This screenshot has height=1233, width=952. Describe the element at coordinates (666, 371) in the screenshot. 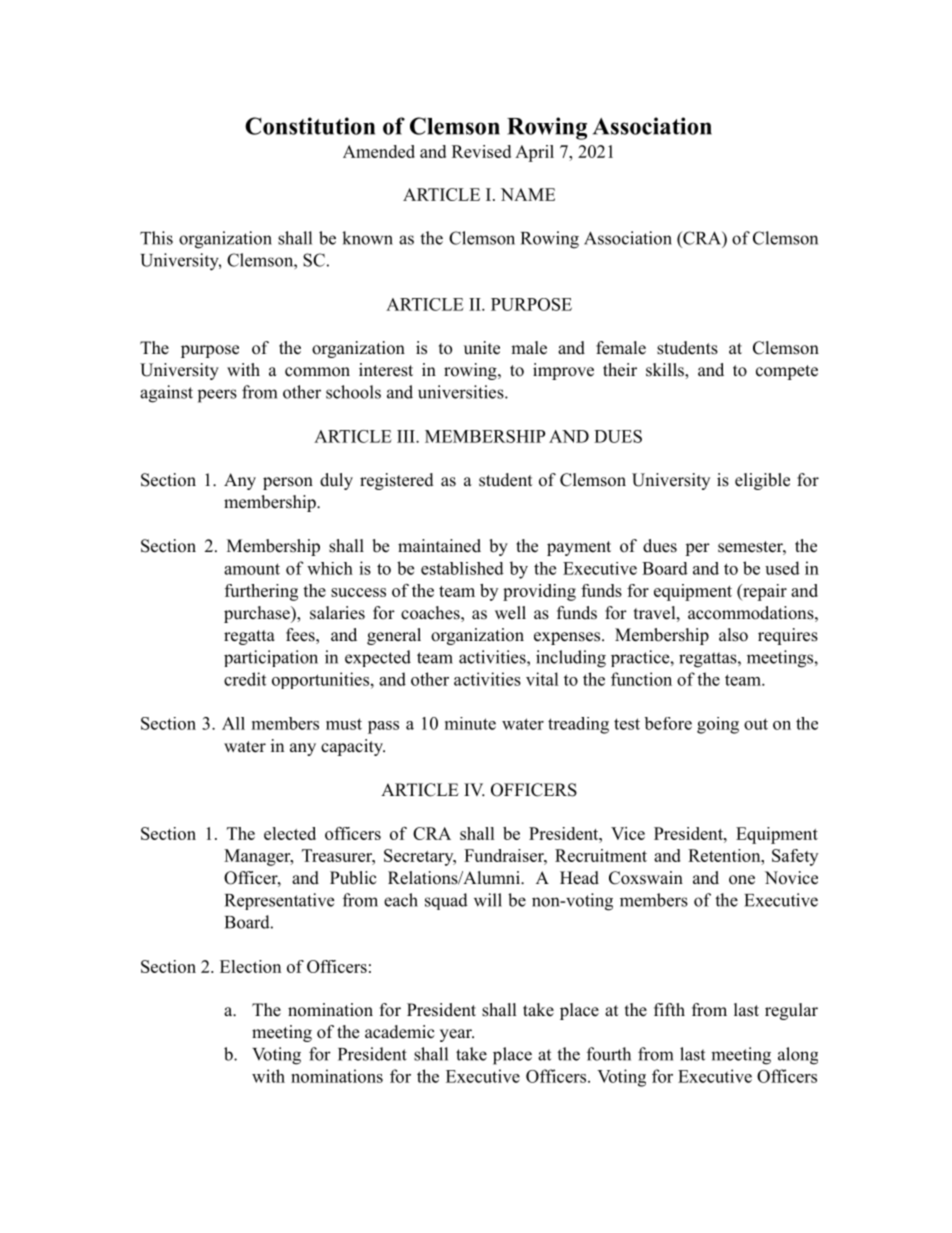

I see `skills` at that location.
